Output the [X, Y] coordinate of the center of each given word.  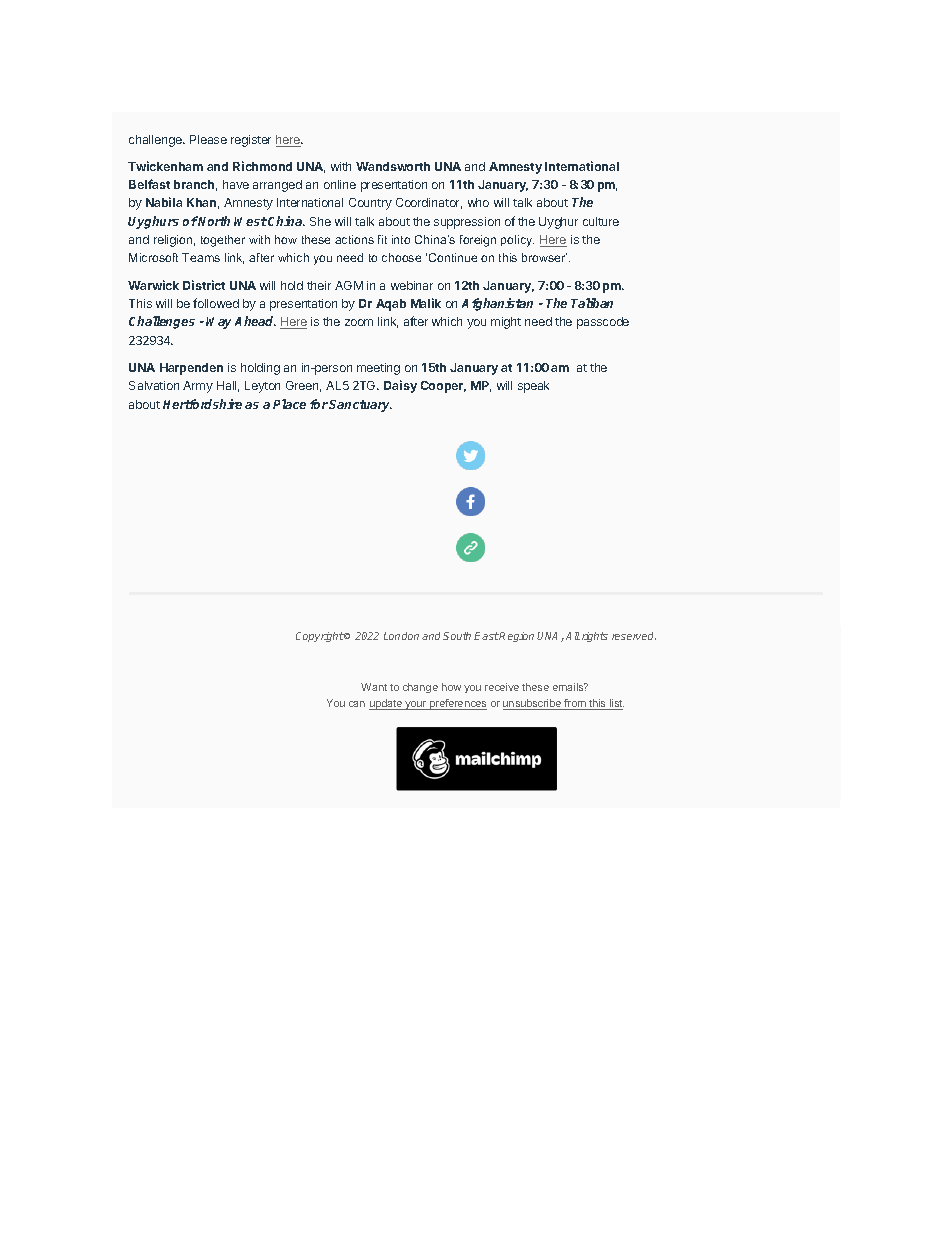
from [575, 704]
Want [374, 687]
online [340, 184]
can [357, 704]
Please [208, 139]
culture [601, 221]
